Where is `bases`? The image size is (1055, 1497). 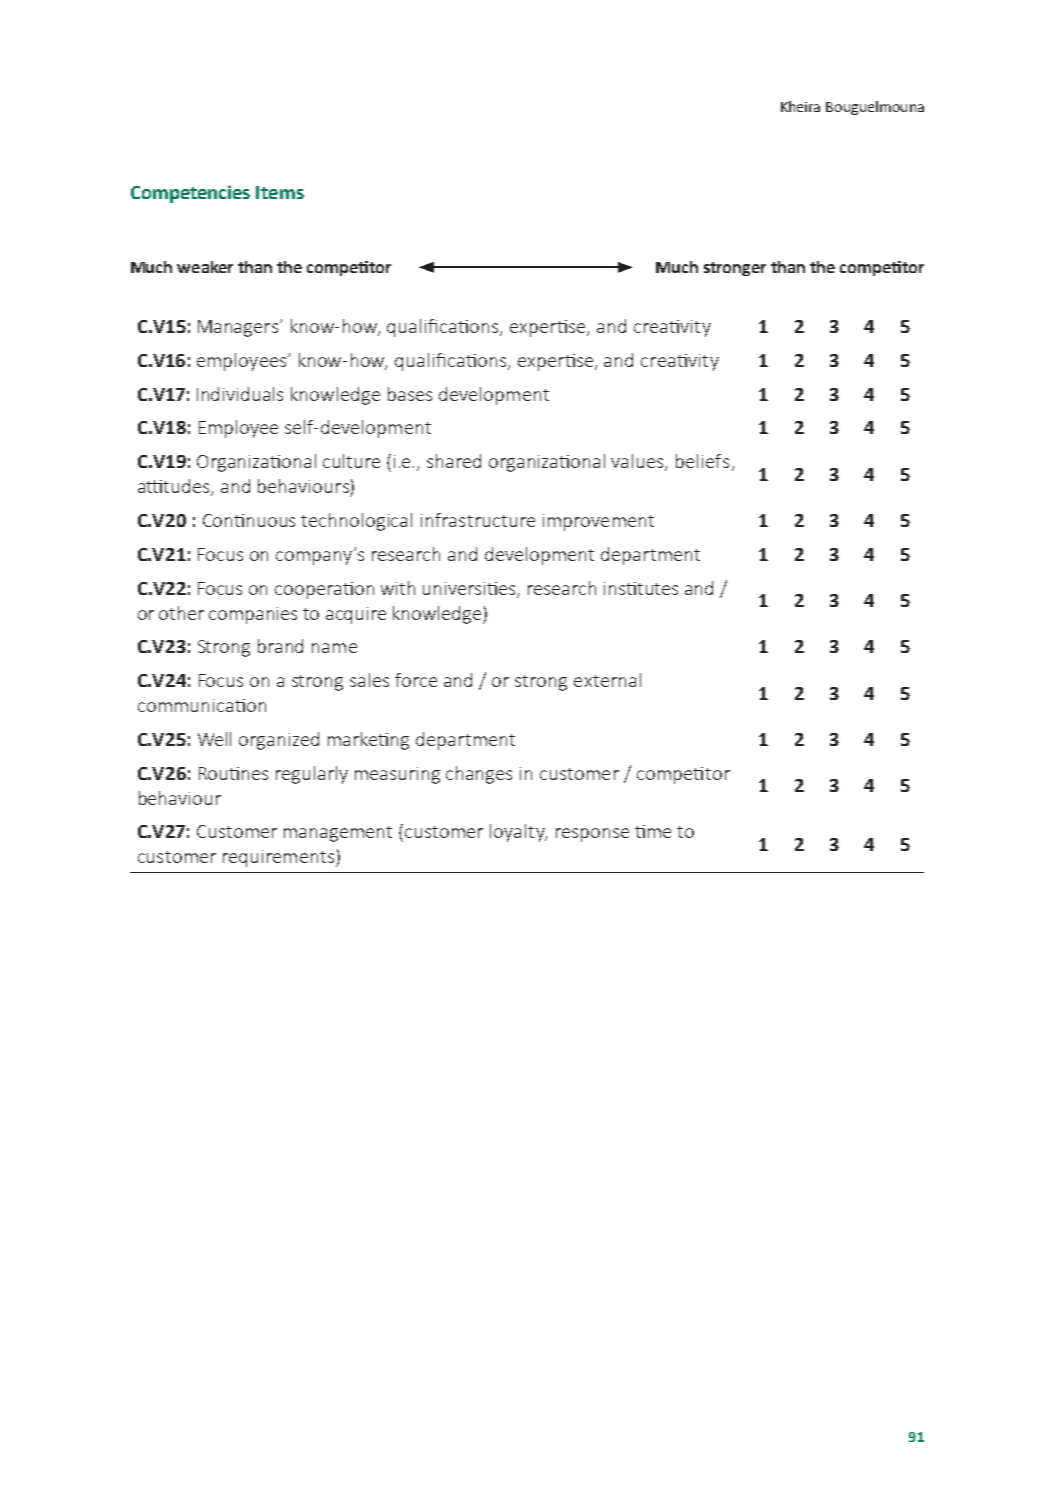 bases is located at coordinates (410, 394).
